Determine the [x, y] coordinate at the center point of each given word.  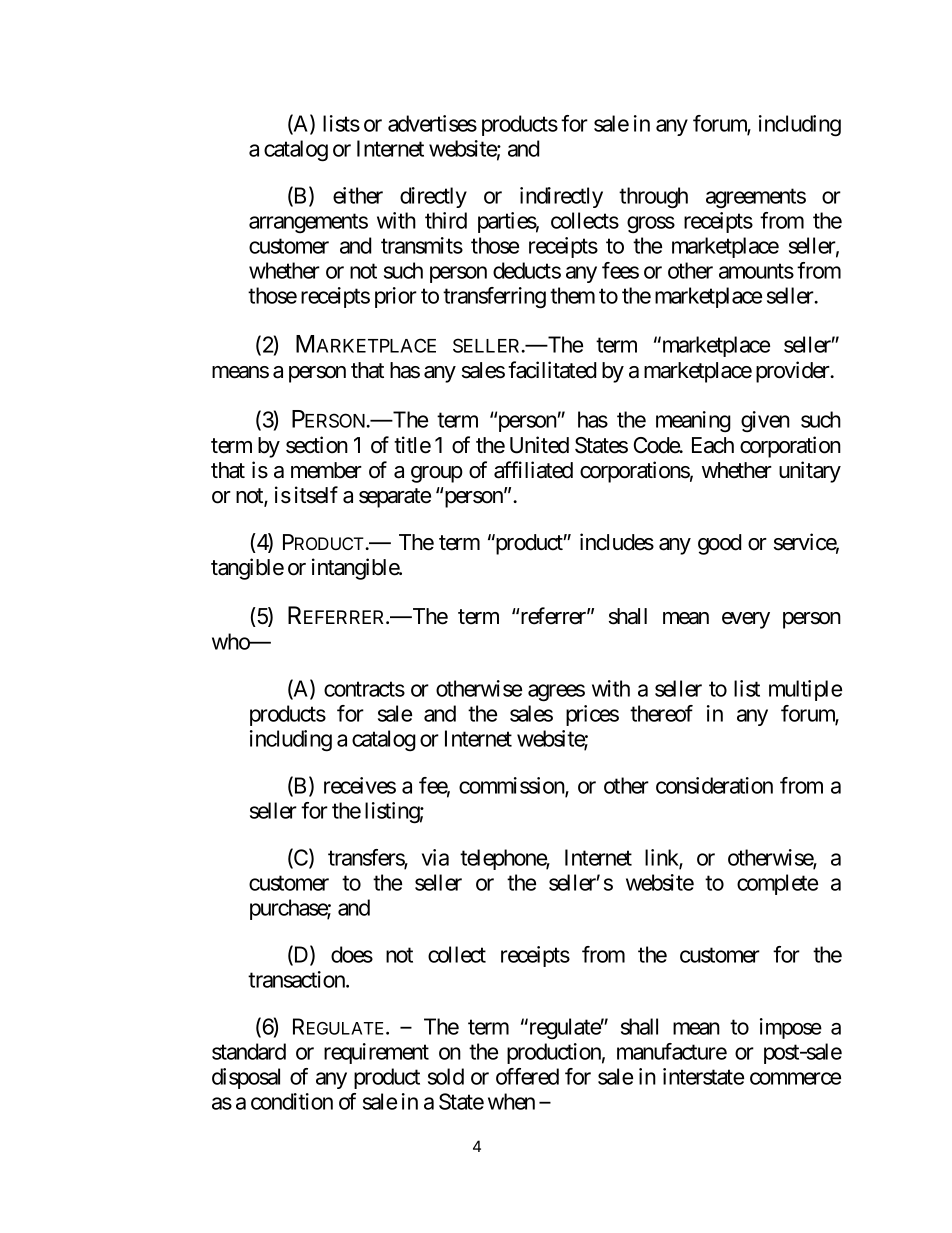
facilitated [552, 370]
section [317, 445]
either [358, 195]
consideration [714, 785]
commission [512, 786]
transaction [297, 979]
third [446, 220]
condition [292, 1101]
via [435, 857]
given [765, 422]
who [231, 641]
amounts [756, 271]
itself [316, 495]
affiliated [533, 470]
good [719, 544]
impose [791, 1028]
